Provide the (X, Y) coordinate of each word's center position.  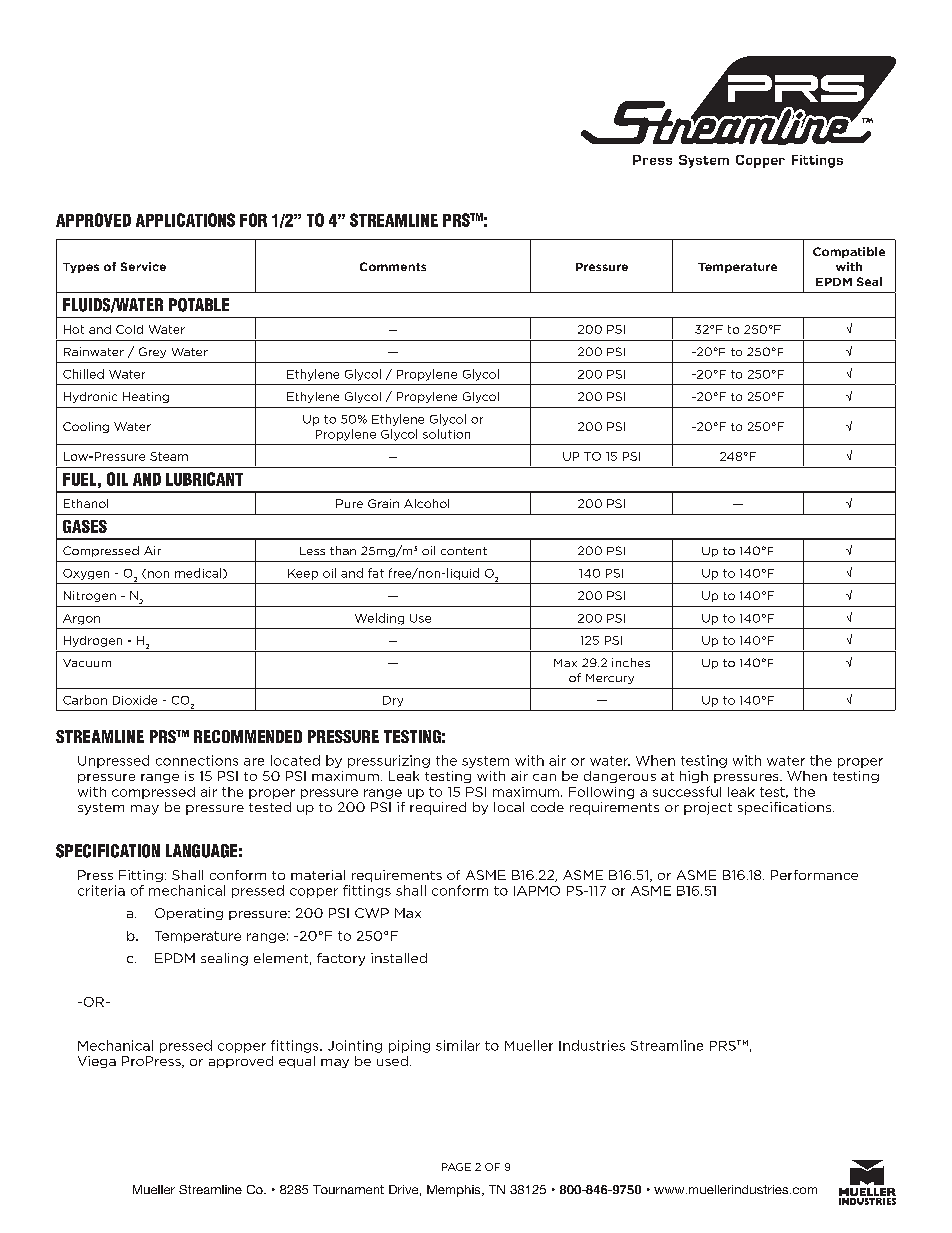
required (438, 808)
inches (631, 662)
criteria (101, 890)
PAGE (456, 1167)
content (464, 551)
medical (199, 573)
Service (143, 266)
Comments (393, 266)
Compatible (849, 252)
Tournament (348, 1189)
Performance (814, 875)
